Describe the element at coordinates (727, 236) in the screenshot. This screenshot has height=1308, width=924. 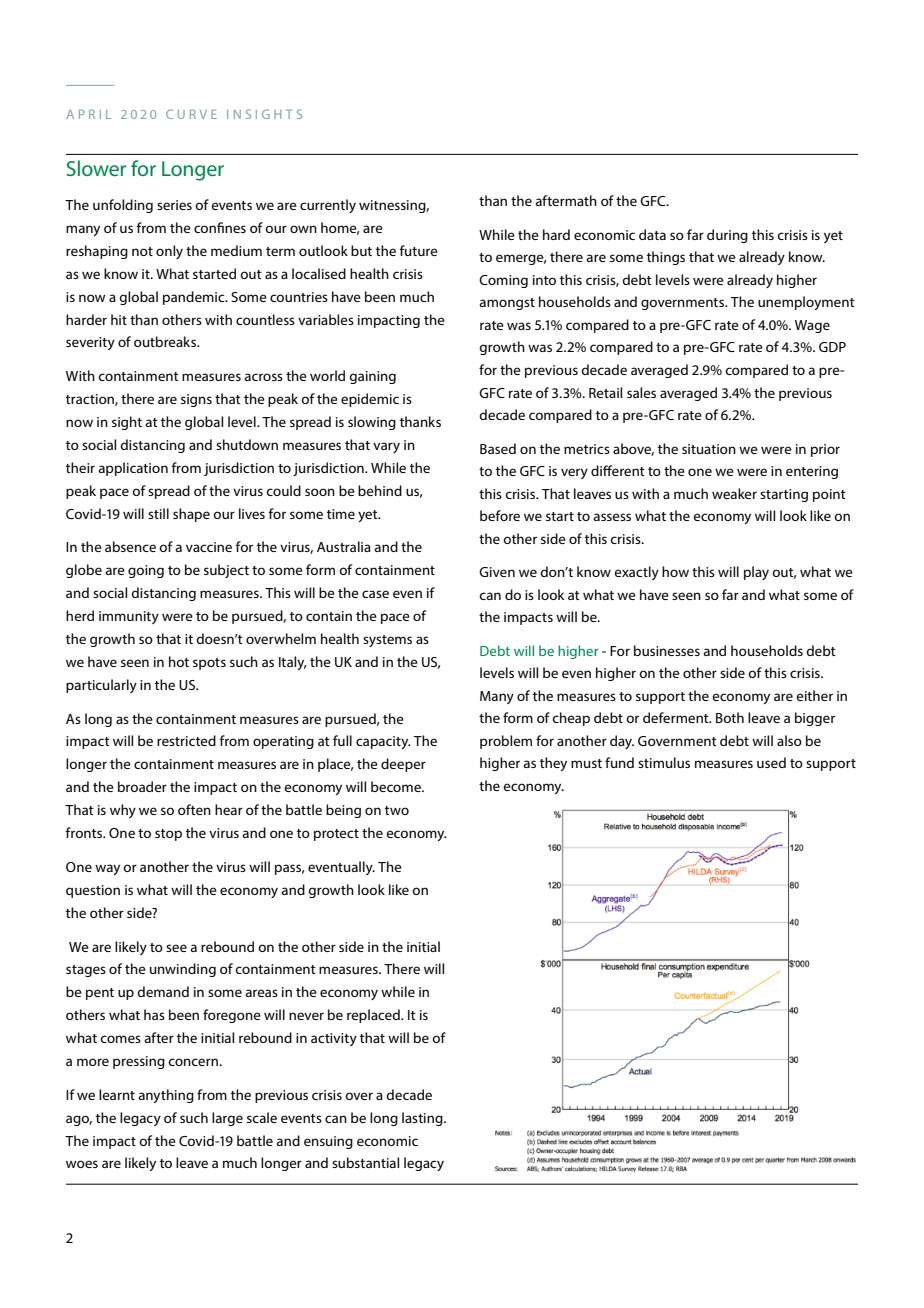
I see `during` at that location.
